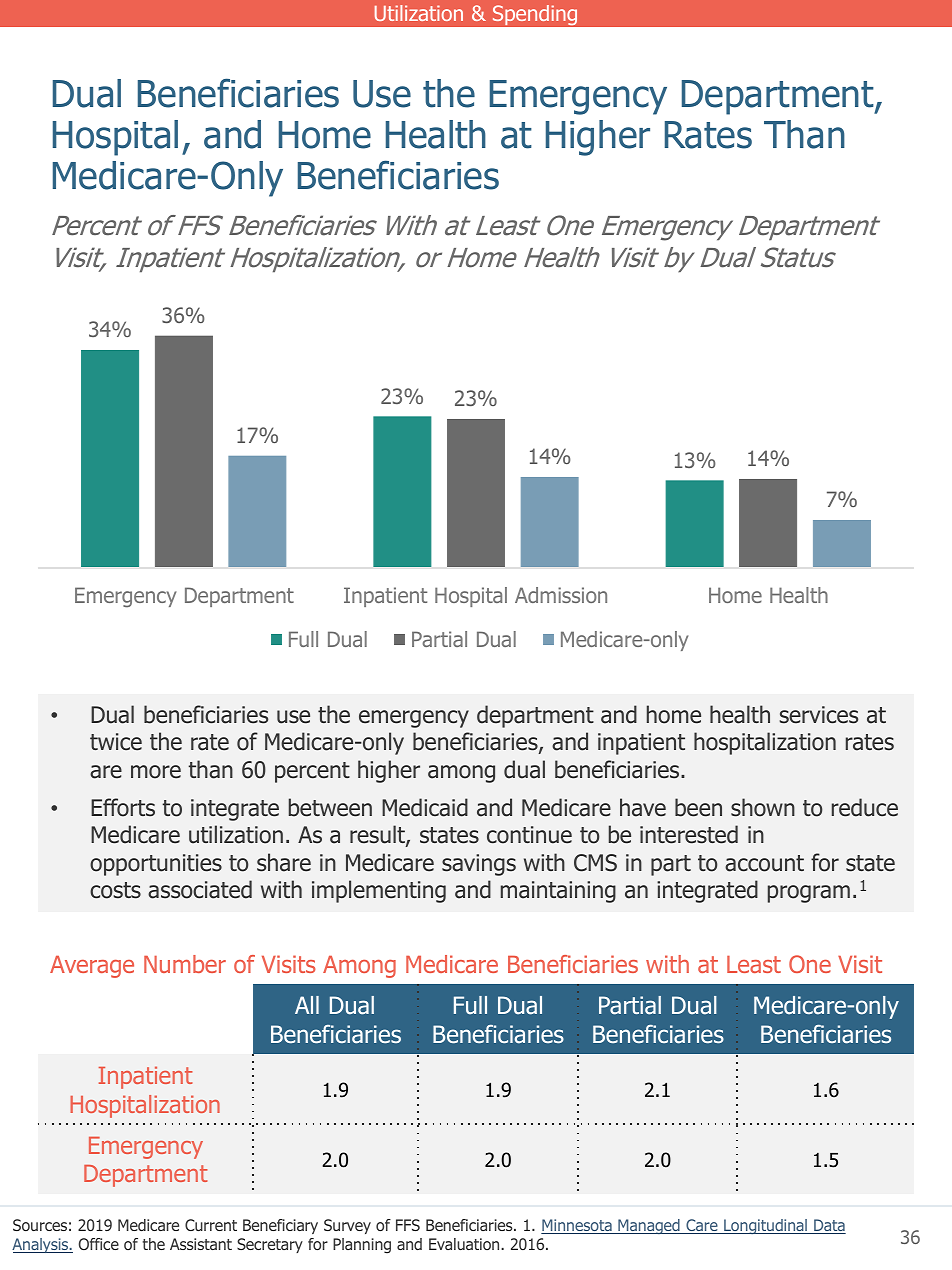 Image resolution: width=952 pixels, height=1270 pixels. What do you see at coordinates (425, 807) in the image?
I see `Medicaid` at bounding box center [425, 807].
